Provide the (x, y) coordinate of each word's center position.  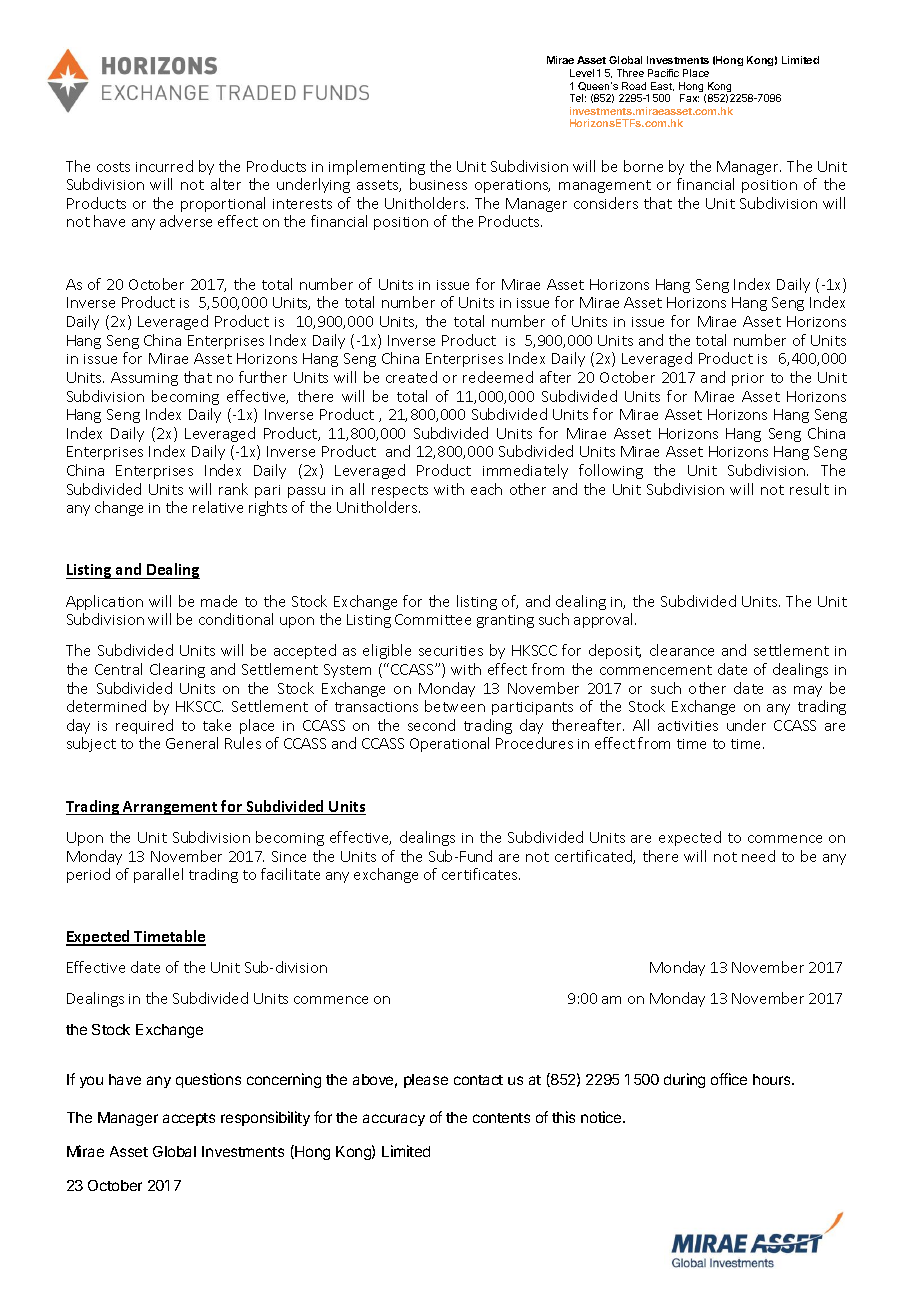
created (411, 377)
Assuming (144, 379)
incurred (164, 166)
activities (688, 726)
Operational (449, 744)
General (192, 743)
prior (748, 379)
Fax (689, 98)
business (438, 184)
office (729, 1079)
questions (208, 1080)
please (426, 1081)
